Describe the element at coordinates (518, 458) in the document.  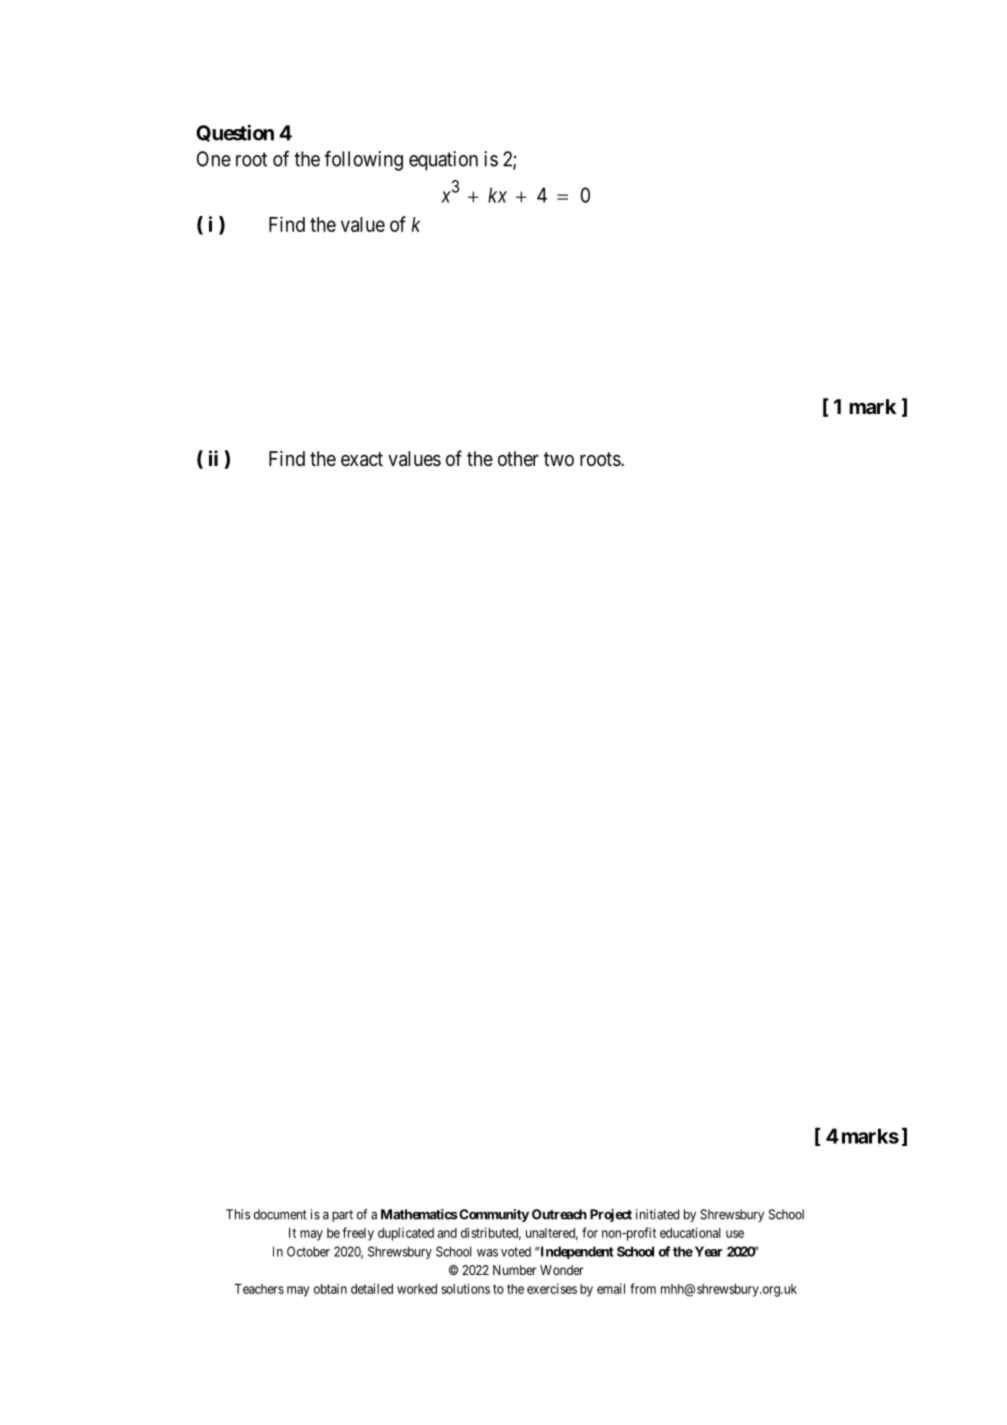
I see `other` at that location.
